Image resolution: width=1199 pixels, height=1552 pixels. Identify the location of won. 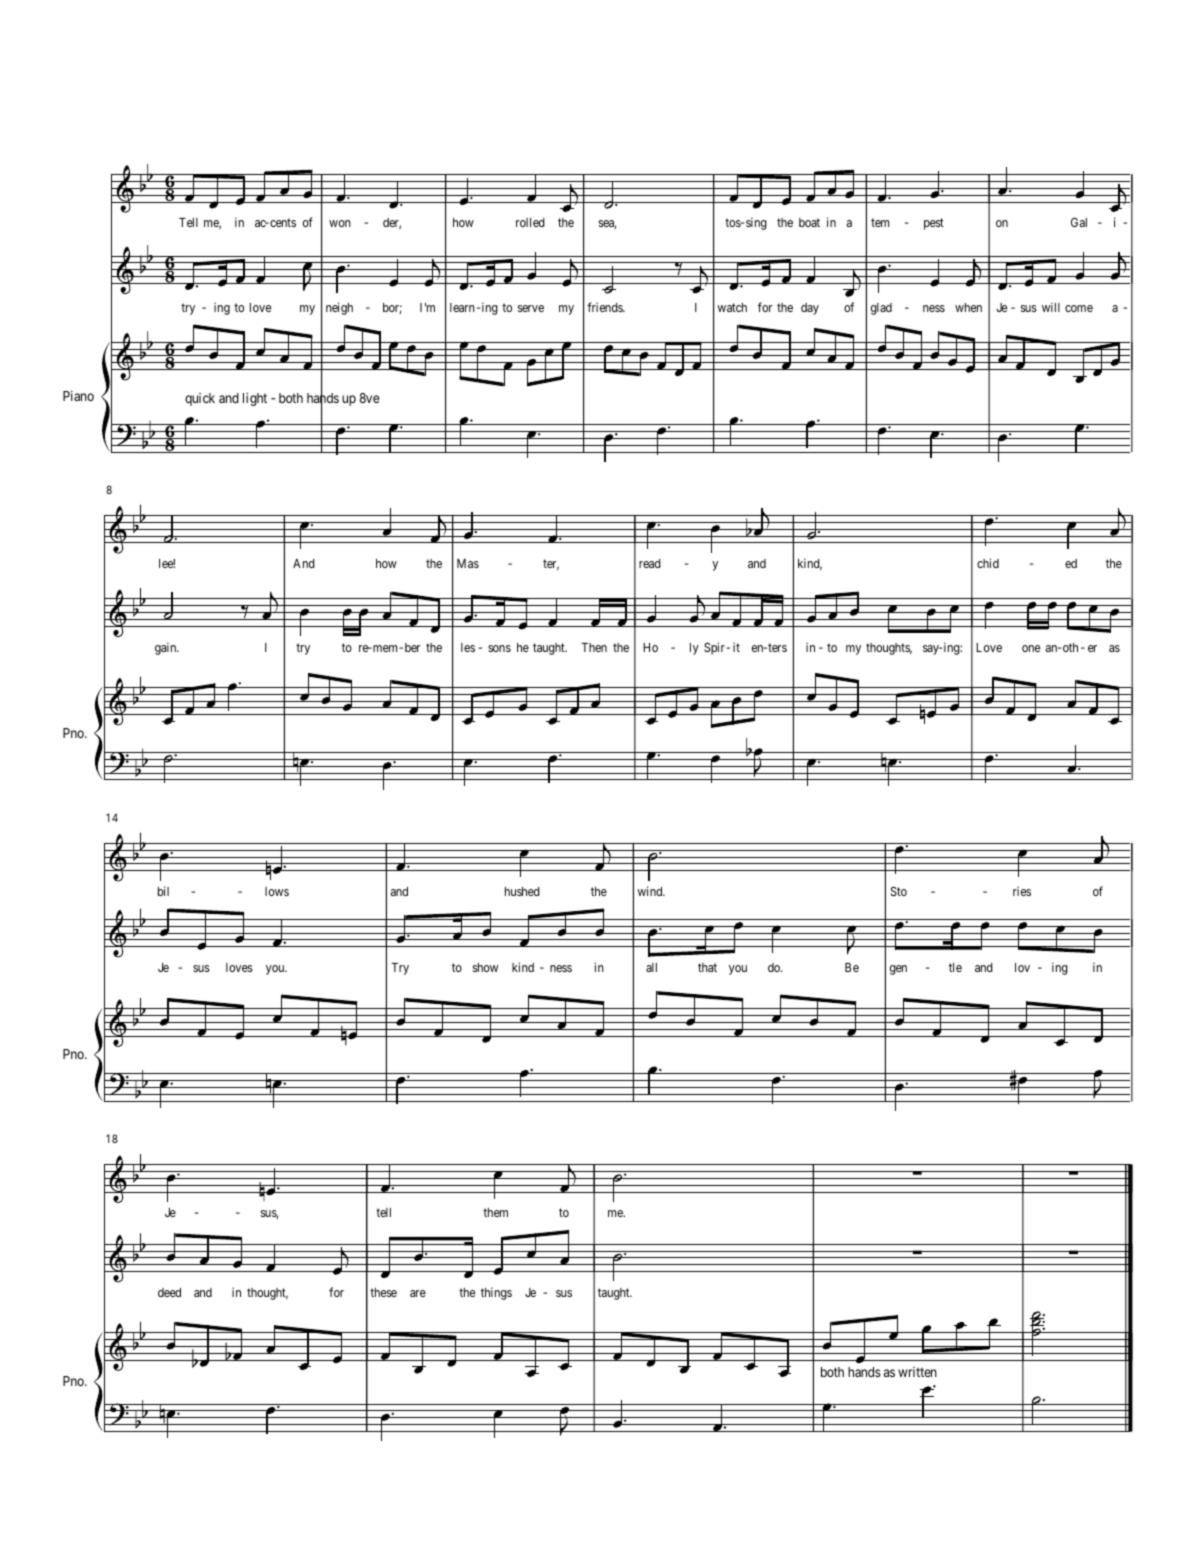
(340, 223).
